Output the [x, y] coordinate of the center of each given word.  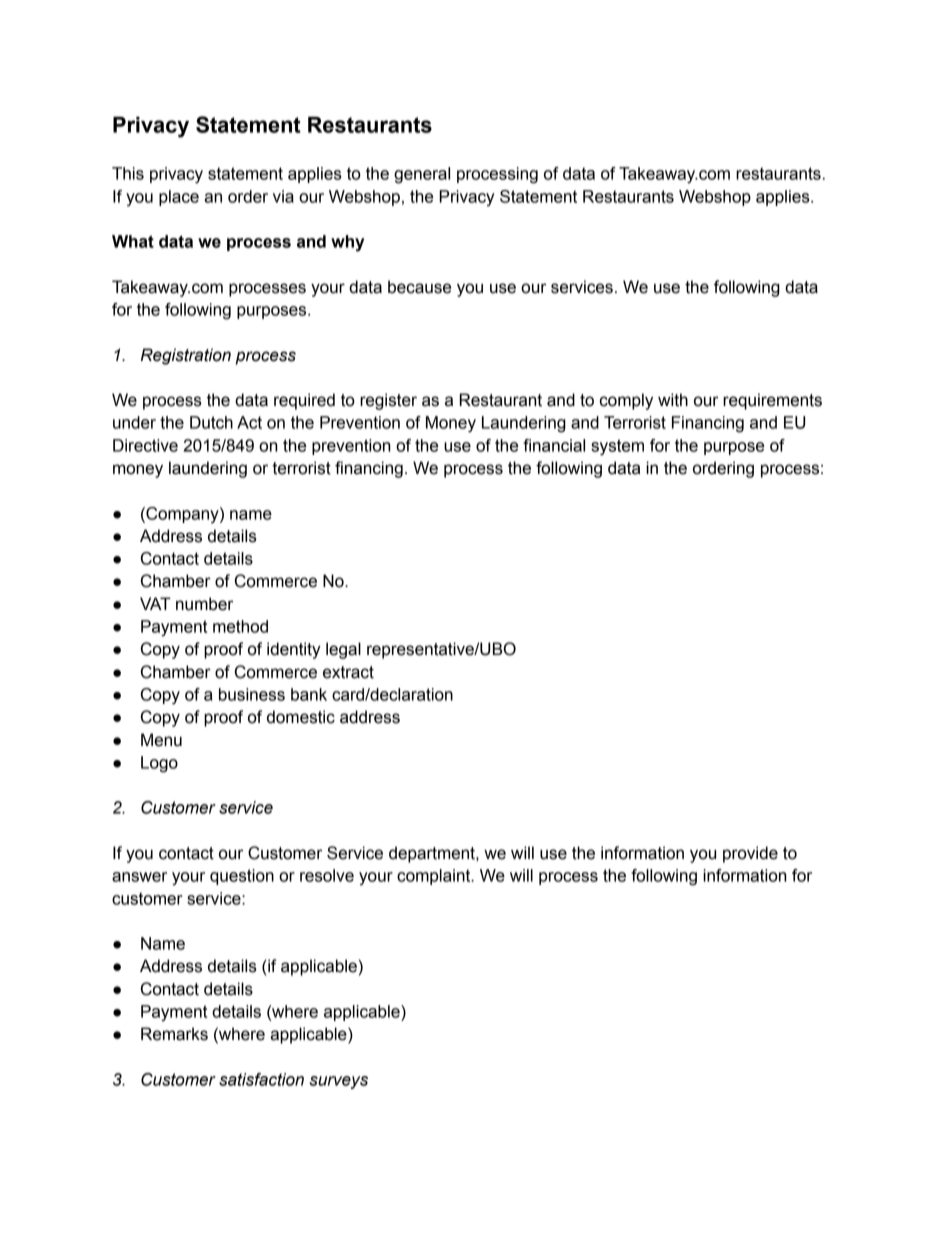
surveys [338, 1082]
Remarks [174, 1034]
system [617, 447]
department [433, 854]
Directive [145, 445]
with [673, 400]
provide [750, 854]
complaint [435, 877]
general [422, 175]
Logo [159, 764]
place [179, 198]
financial [554, 445]
